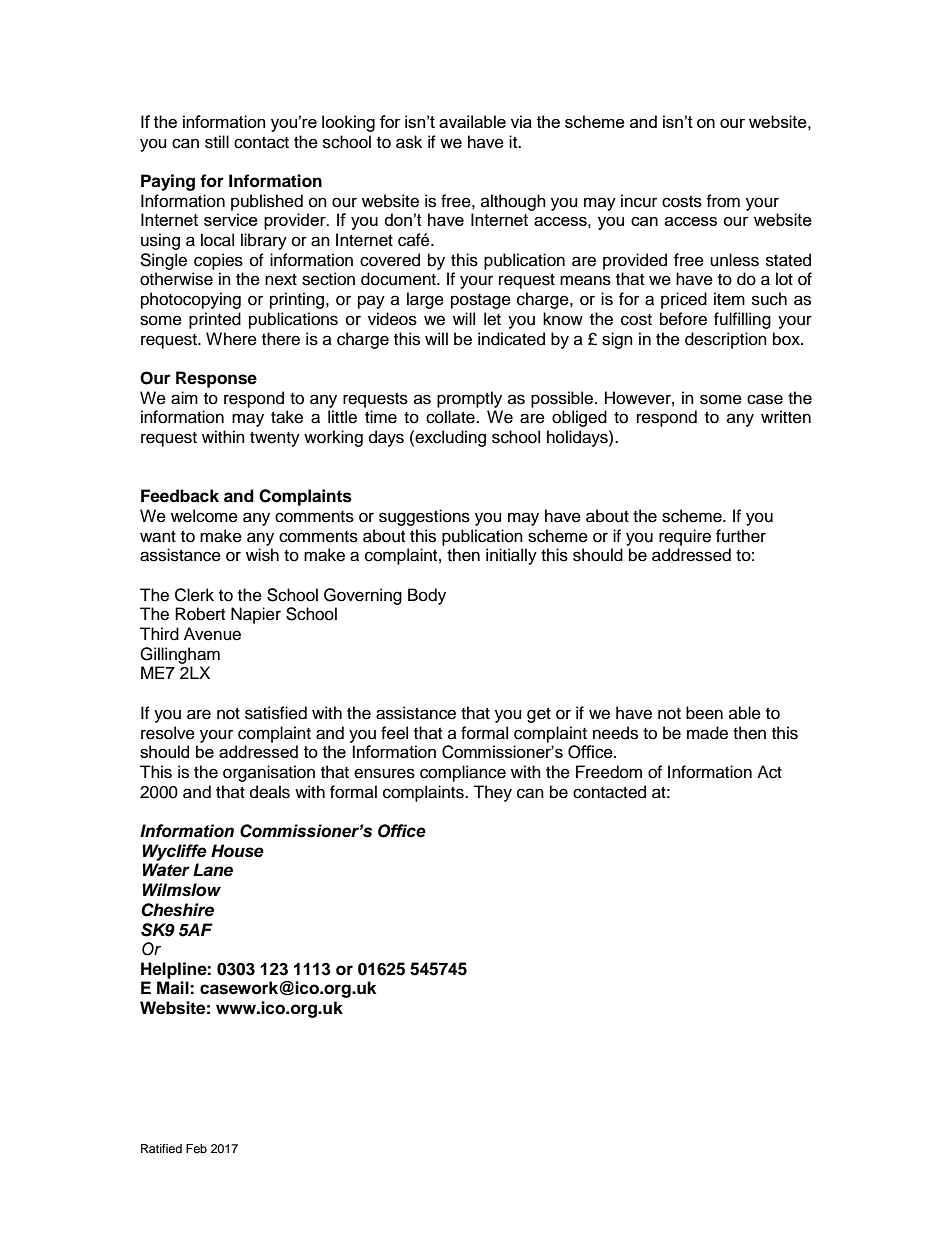 The height and width of the page is (1233, 952). Describe the element at coordinates (726, 340) in the page. I see `description` at that location.
